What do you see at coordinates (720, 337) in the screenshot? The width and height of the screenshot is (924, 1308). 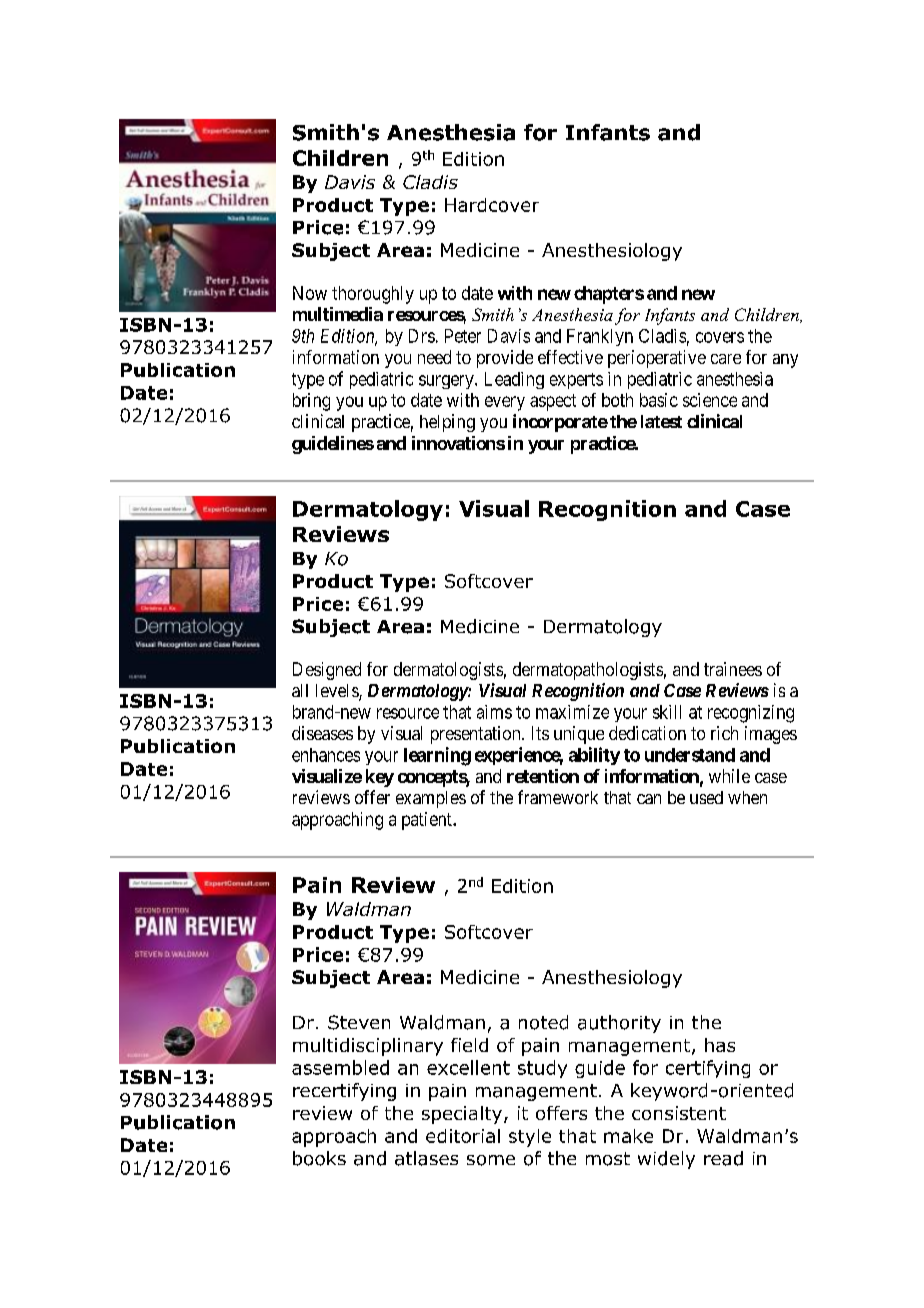 I see `covers` at bounding box center [720, 337].
